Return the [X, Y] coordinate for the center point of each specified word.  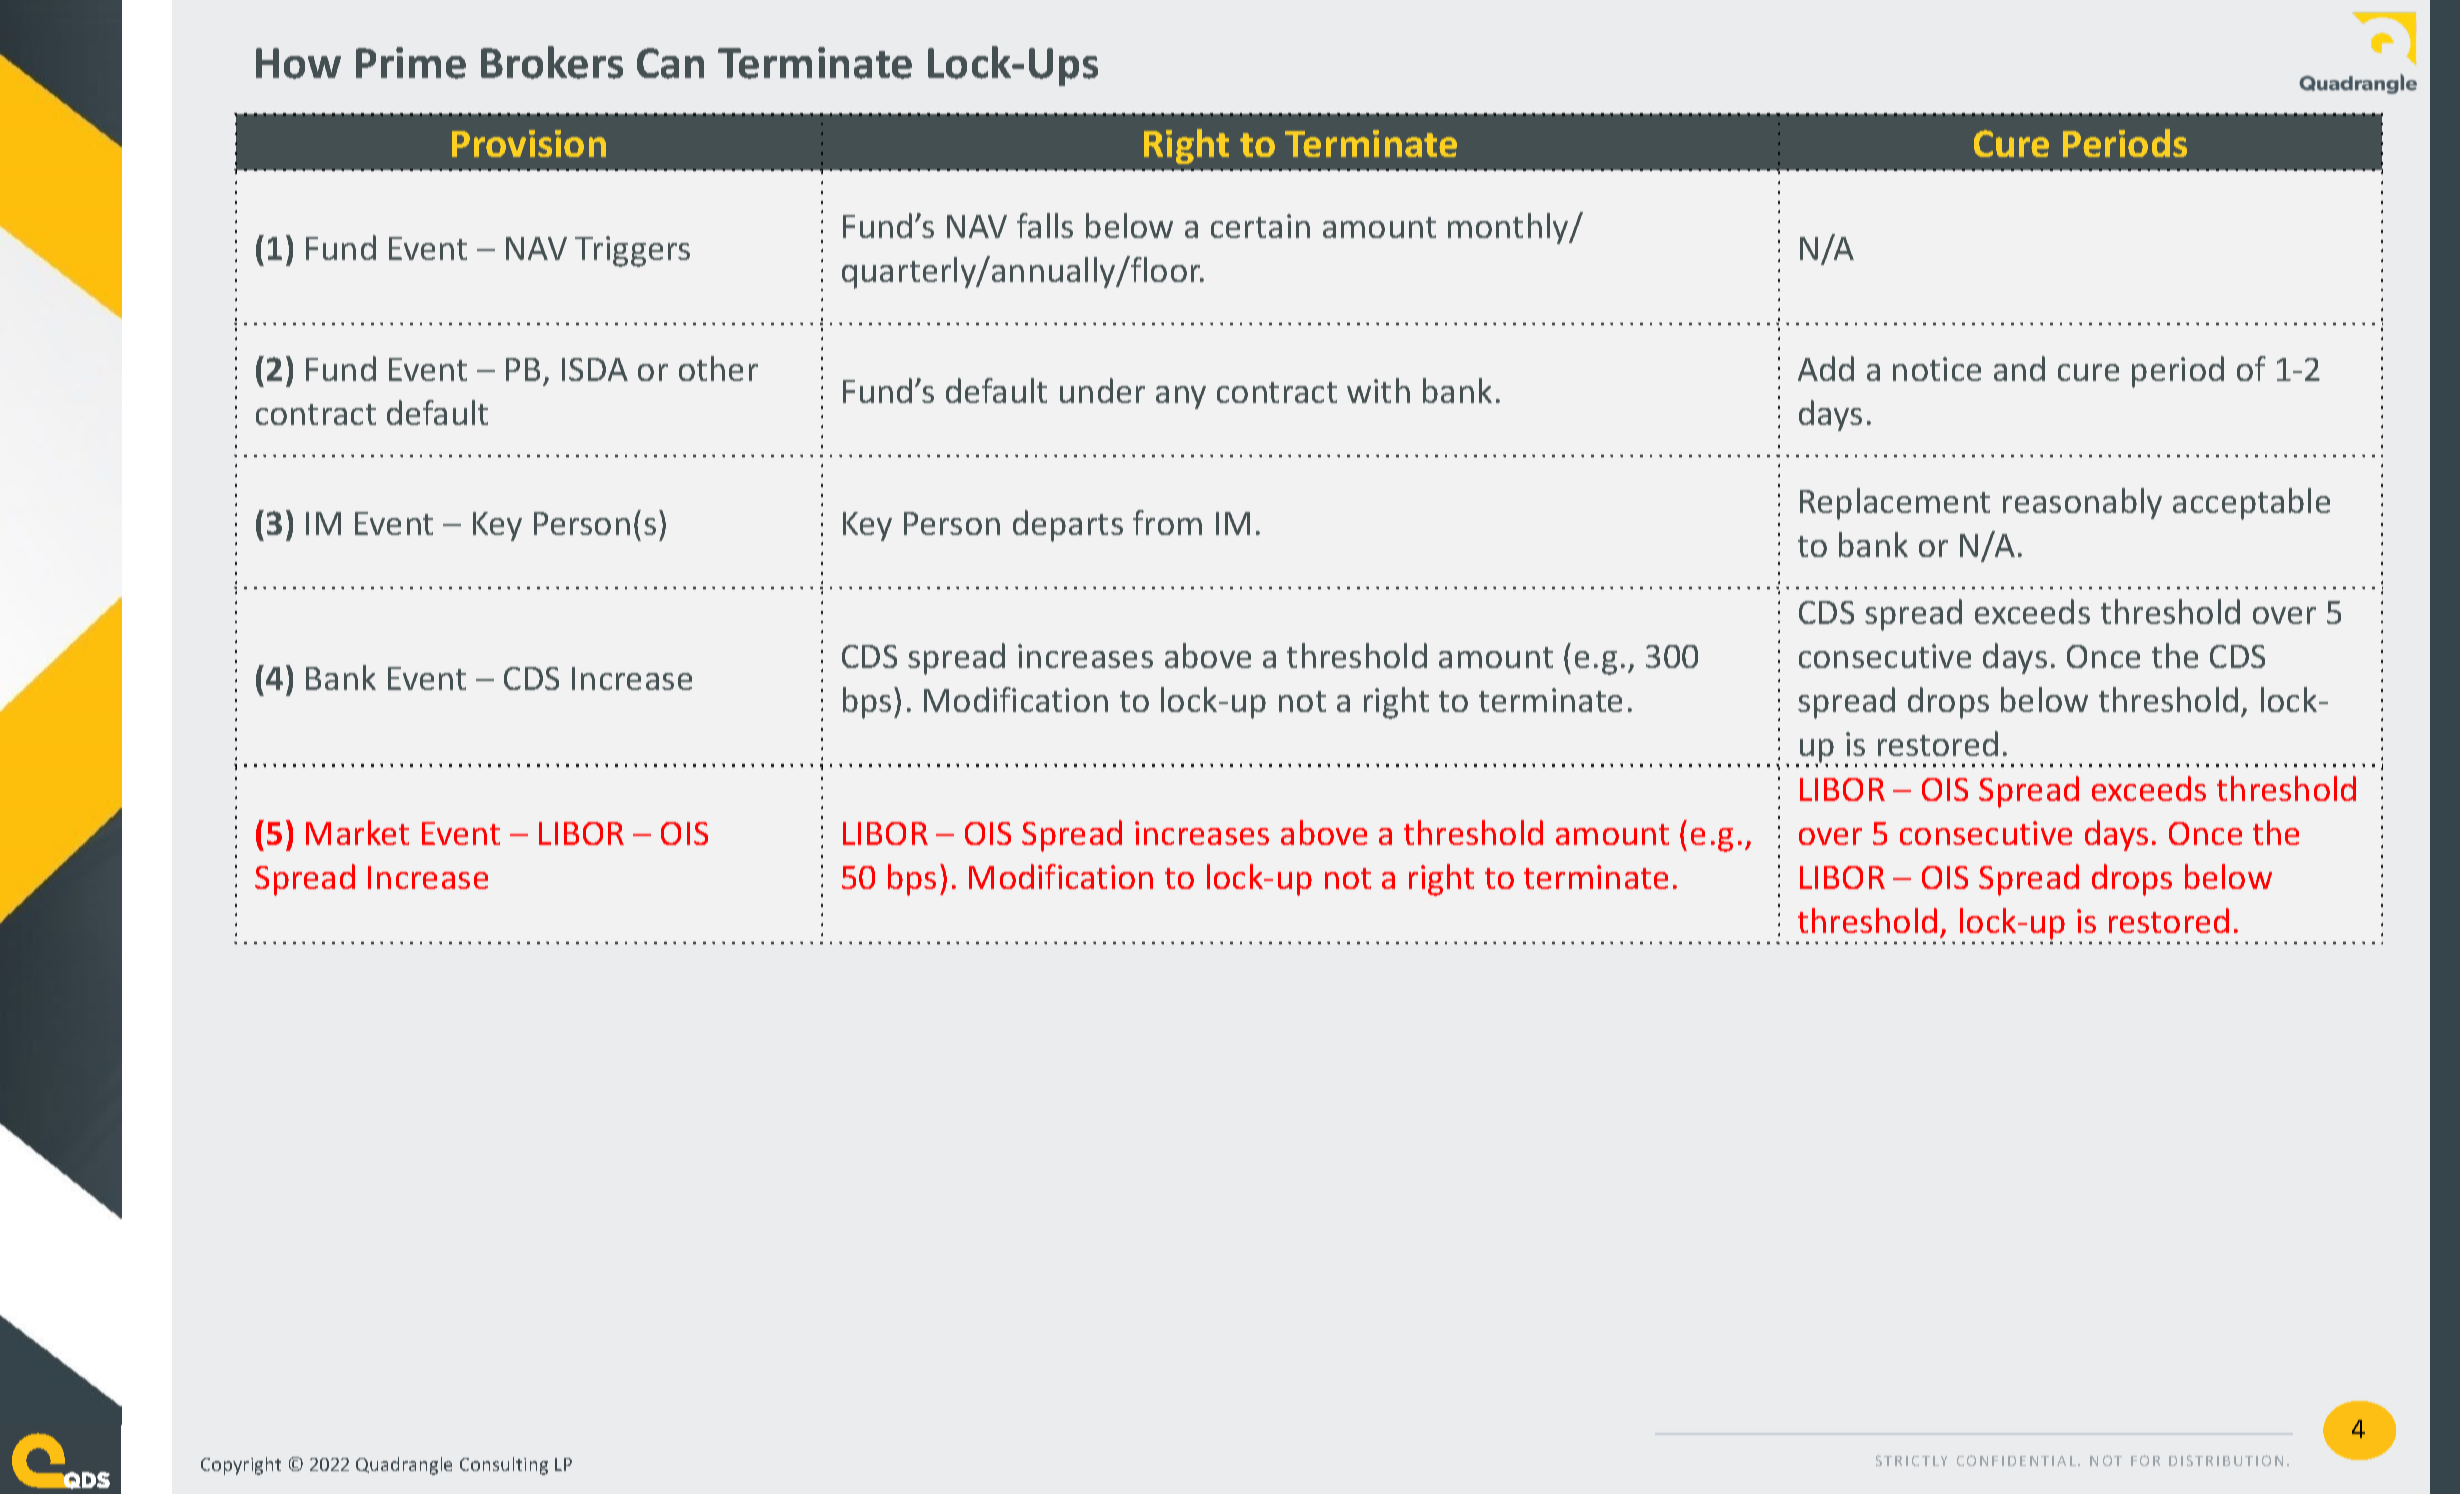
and [2019, 368]
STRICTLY [1911, 1460]
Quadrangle [404, 1466]
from [1167, 522]
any [1181, 397]
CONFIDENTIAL [2016, 1460]
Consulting [504, 1466]
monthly [1509, 228]
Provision [529, 143]
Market [357, 832]
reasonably [2082, 503]
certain [1260, 226]
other [718, 368]
